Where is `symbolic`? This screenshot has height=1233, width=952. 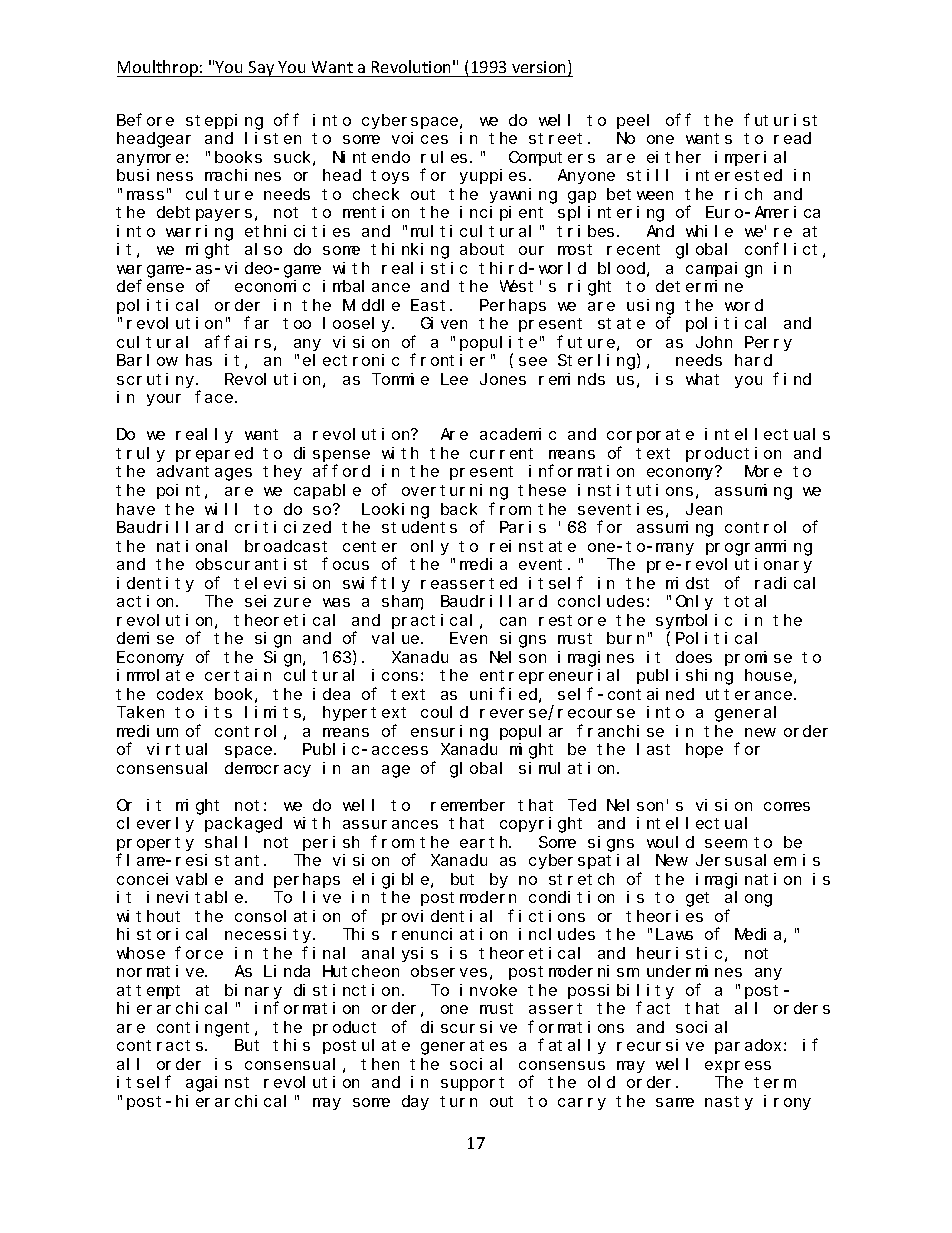 symbolic is located at coordinates (694, 621).
